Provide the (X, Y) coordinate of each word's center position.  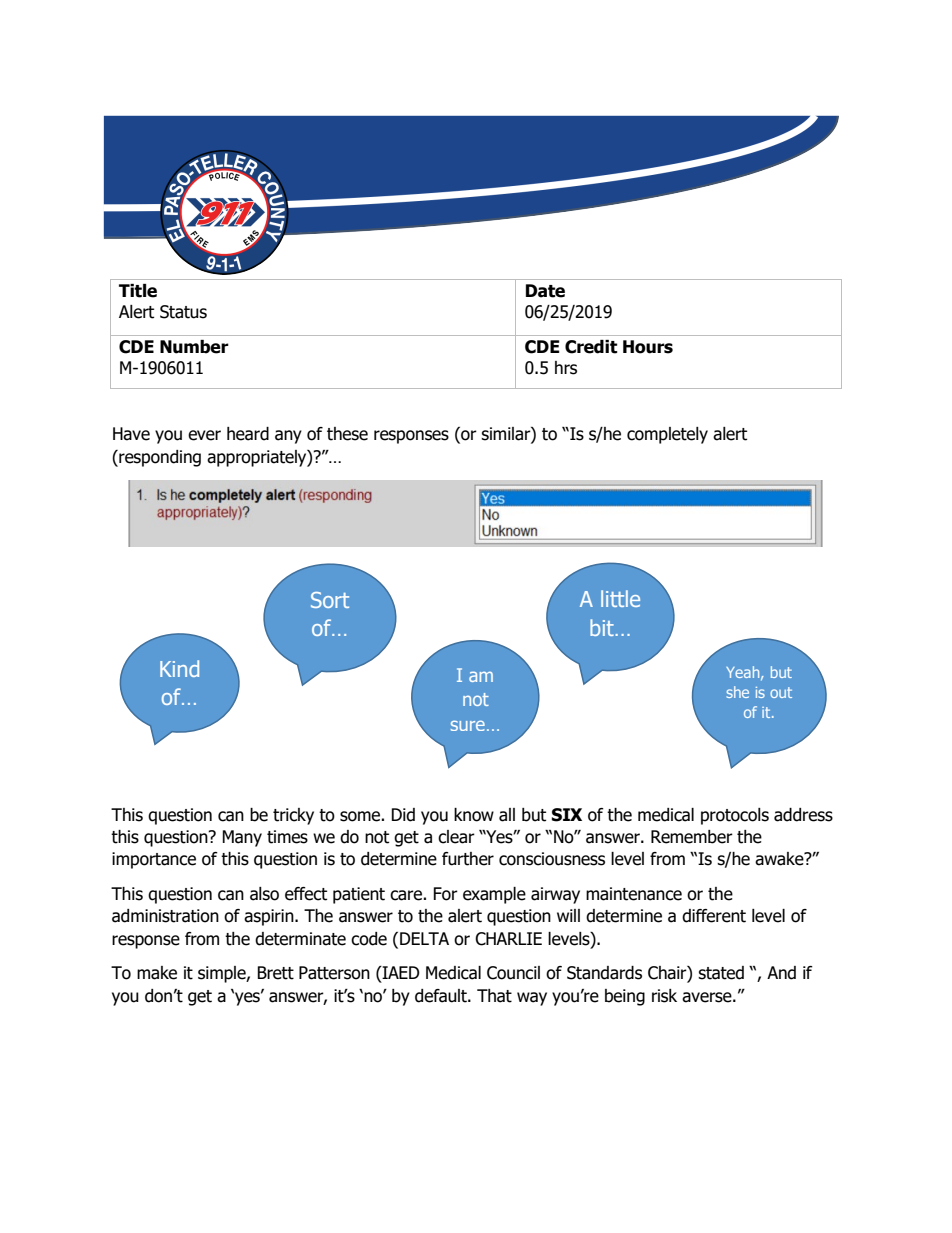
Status (183, 312)
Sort (330, 600)
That (494, 996)
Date (545, 291)
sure (468, 725)
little (620, 598)
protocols (735, 816)
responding (159, 458)
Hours (648, 347)
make (157, 973)
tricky (293, 816)
